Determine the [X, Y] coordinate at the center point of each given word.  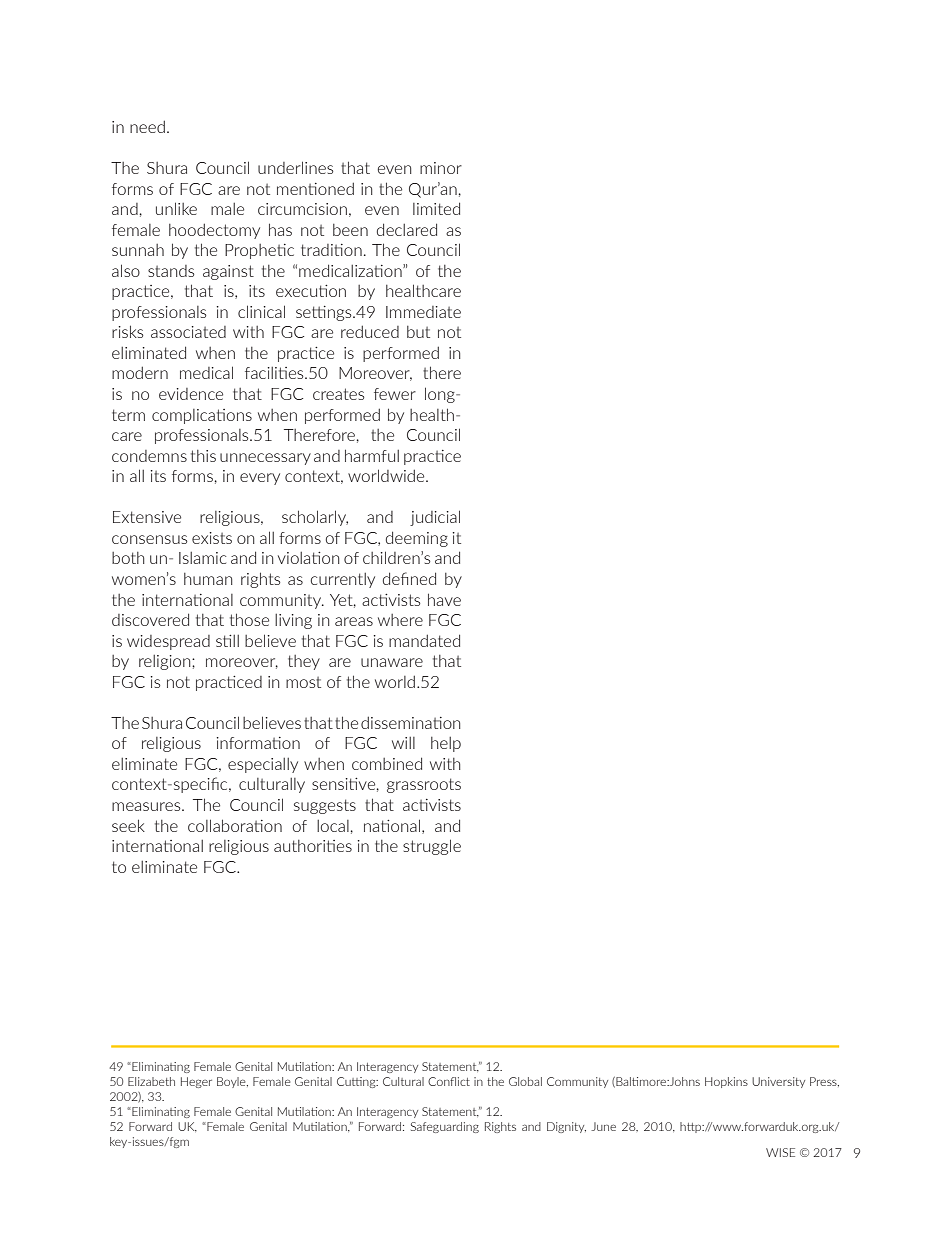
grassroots [424, 785]
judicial [435, 518]
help [446, 744]
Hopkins [726, 1082]
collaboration [235, 825]
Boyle [232, 1082]
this [203, 456]
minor [441, 168]
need [147, 126]
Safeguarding [445, 1127]
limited [436, 208]
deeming [417, 539]
